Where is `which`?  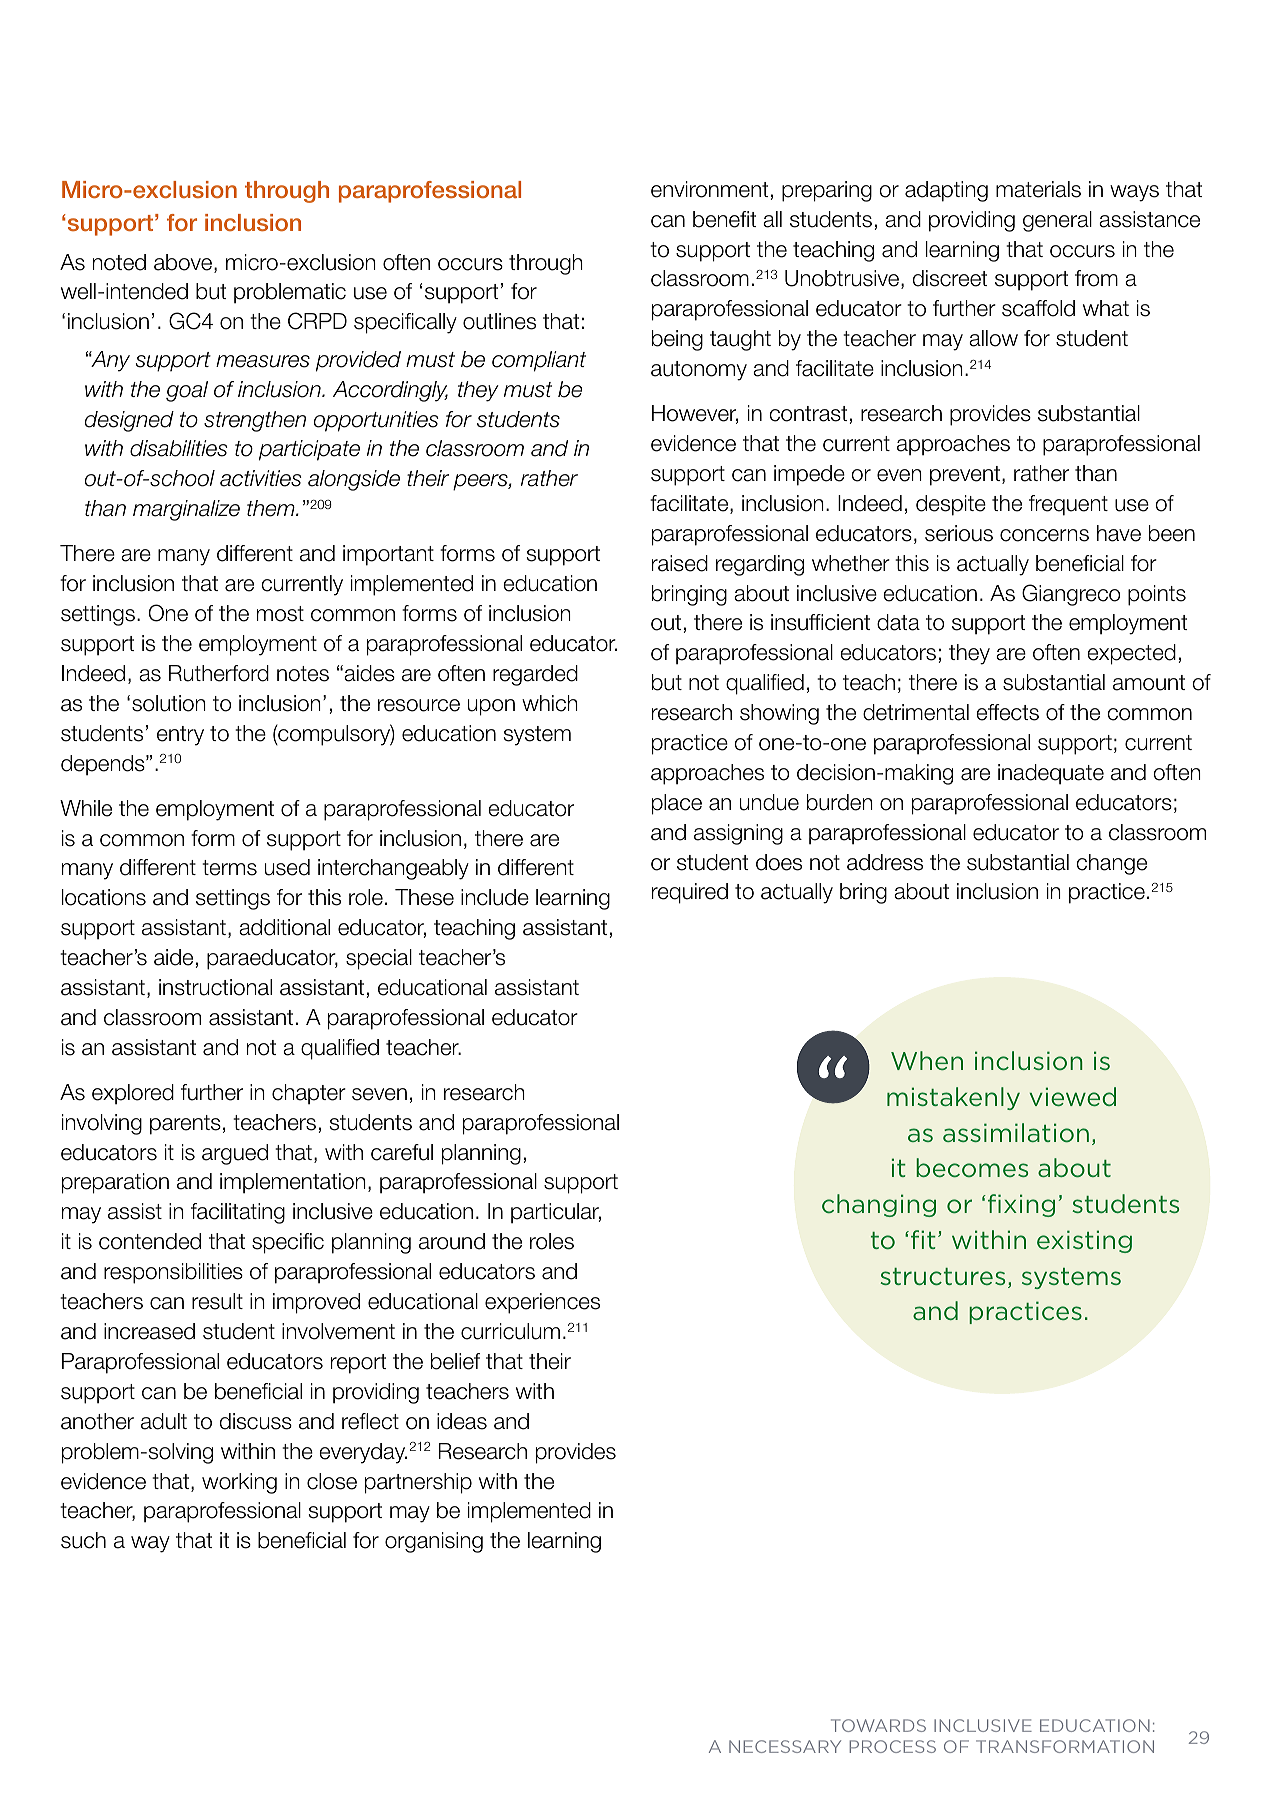 which is located at coordinates (550, 703).
